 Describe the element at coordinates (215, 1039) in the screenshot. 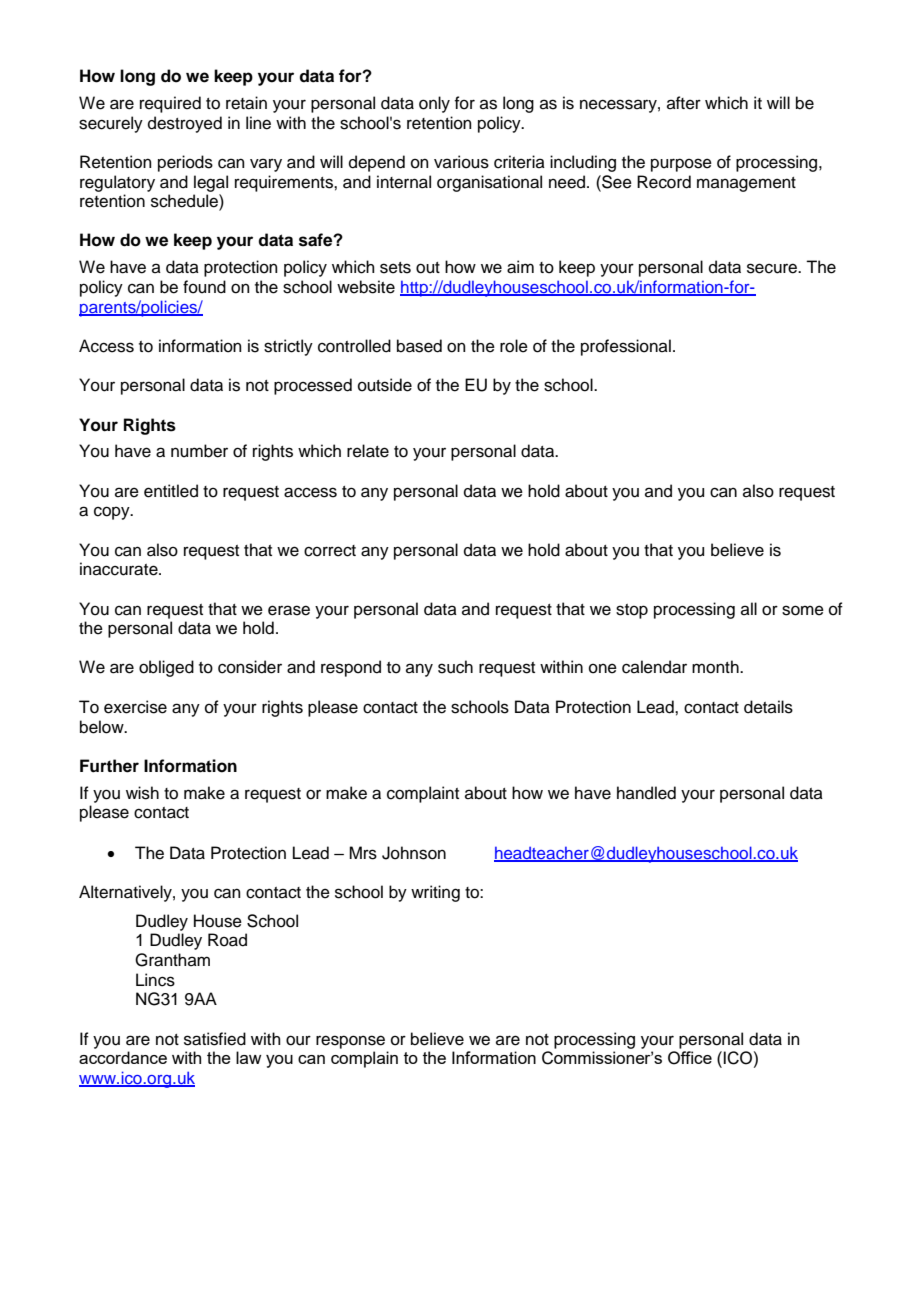

I see `satisfied` at that location.
